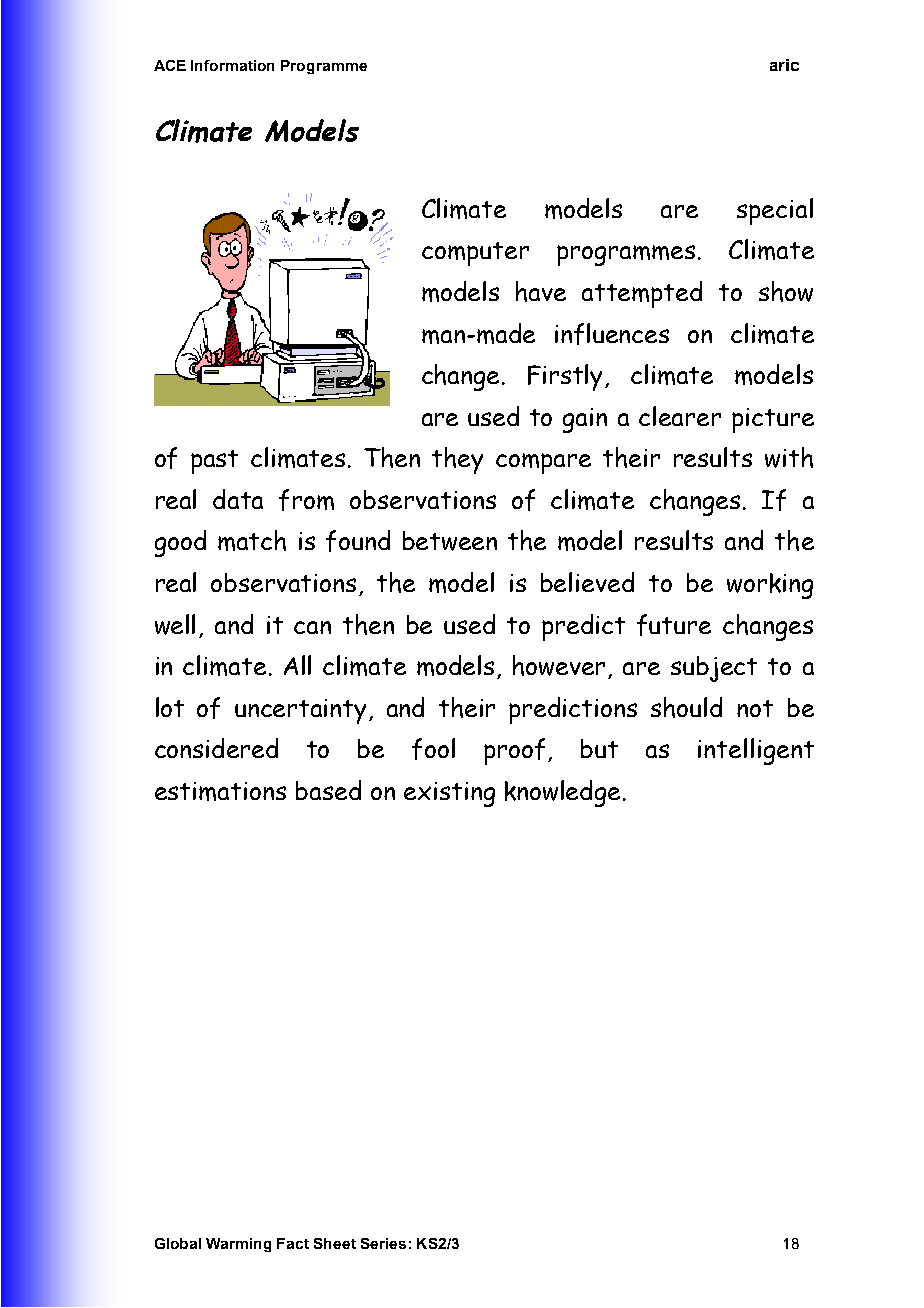 This screenshot has height=1308, width=924. What do you see at coordinates (475, 254) in the screenshot?
I see `computer` at bounding box center [475, 254].
